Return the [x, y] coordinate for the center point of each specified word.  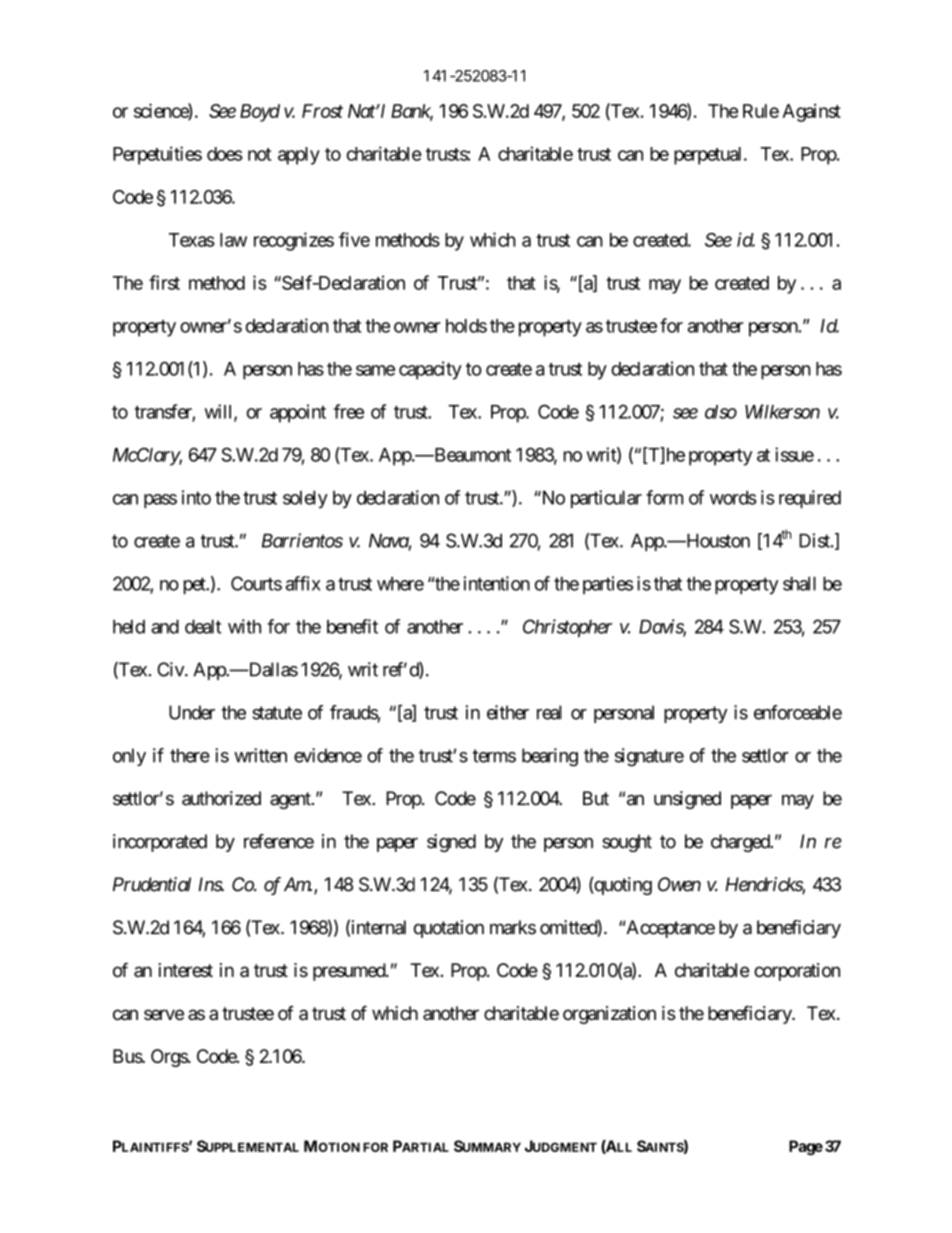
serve [164, 1014]
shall [799, 583]
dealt [203, 626]
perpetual [709, 156]
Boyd [260, 113]
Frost [322, 111]
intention [497, 583]
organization [609, 1015]
